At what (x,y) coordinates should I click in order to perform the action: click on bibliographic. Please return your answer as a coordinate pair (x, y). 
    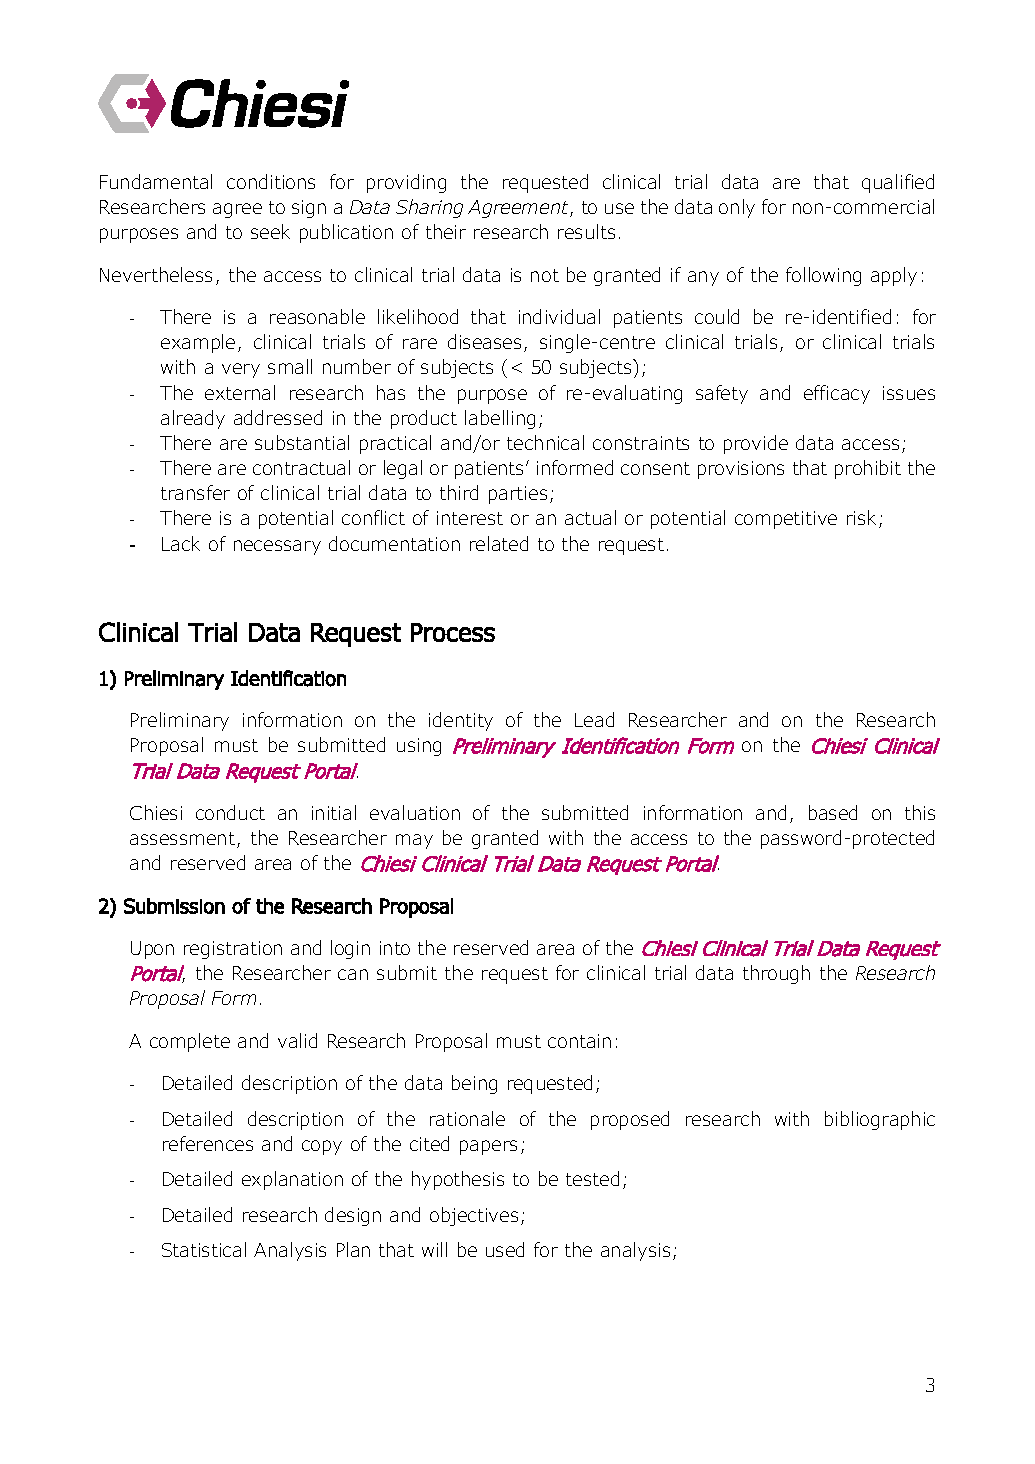
    Looking at the image, I should click on (880, 1120).
